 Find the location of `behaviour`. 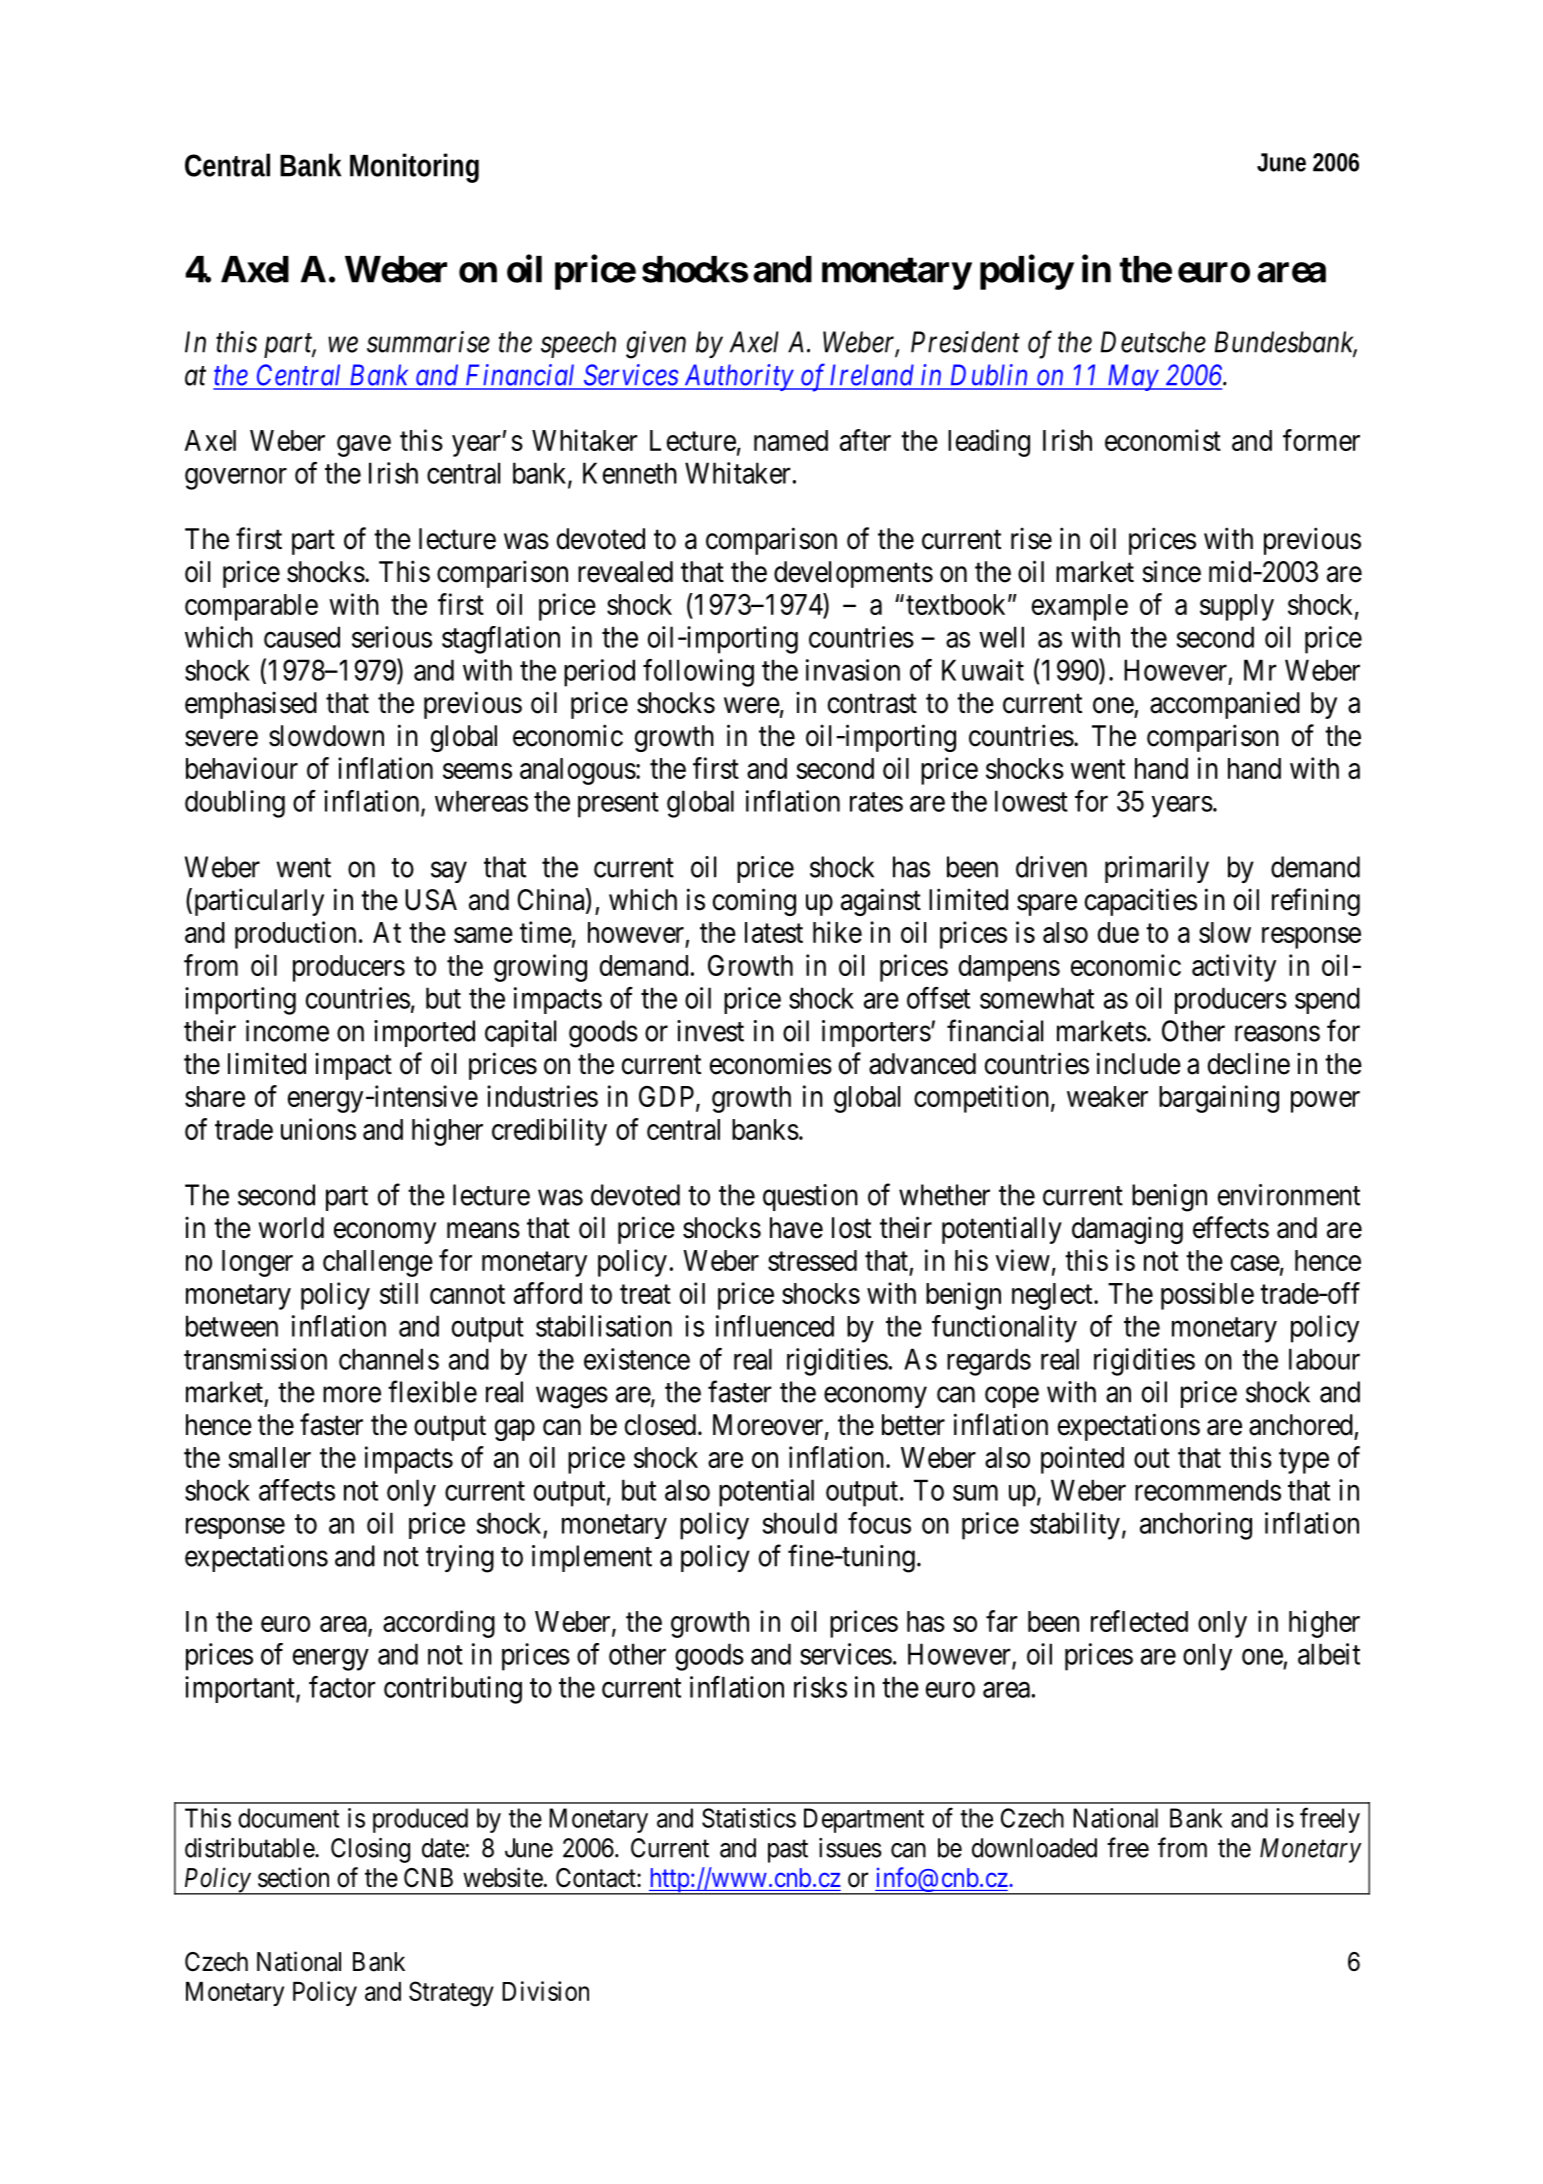

behaviour is located at coordinates (242, 768).
